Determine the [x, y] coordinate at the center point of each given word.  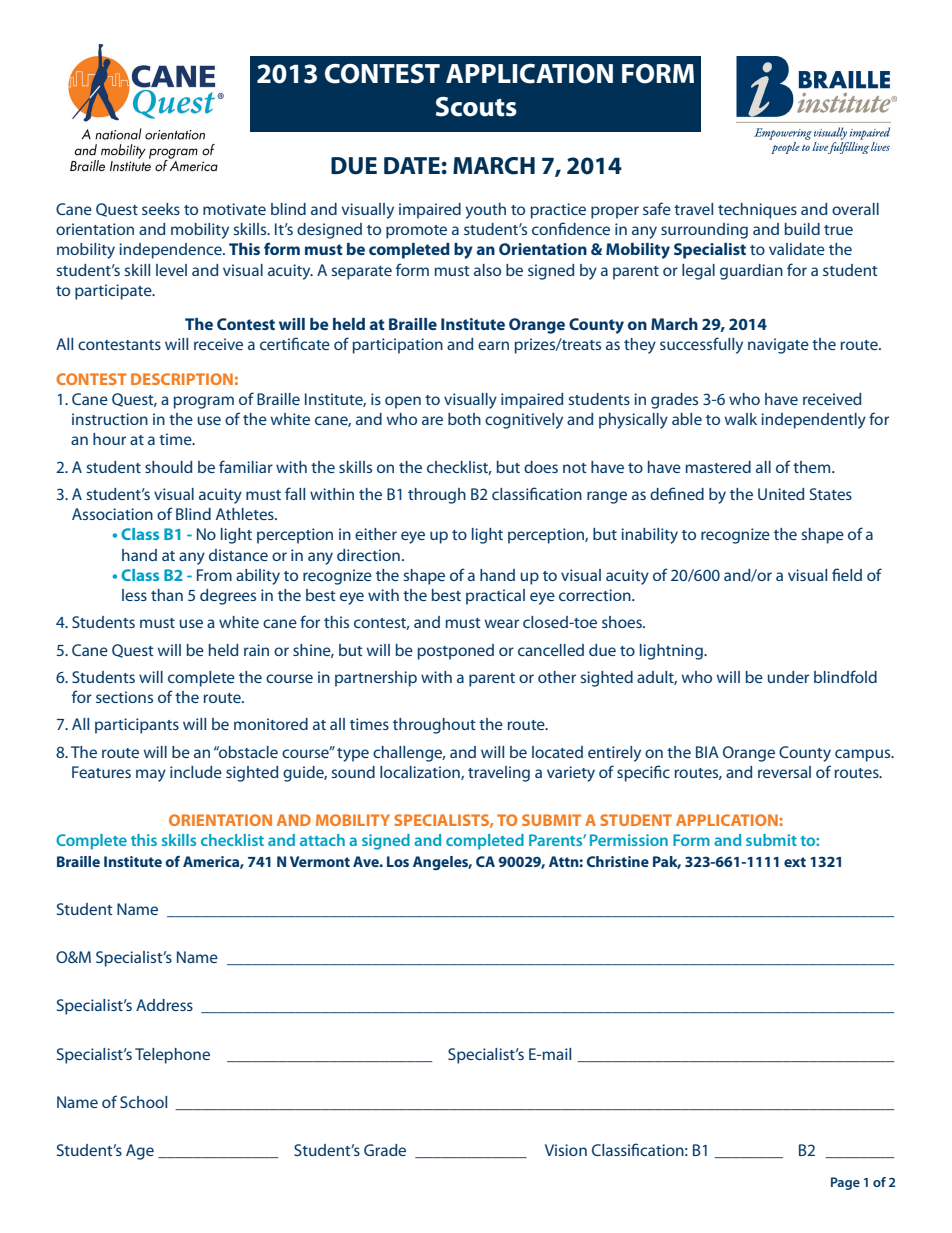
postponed [456, 652]
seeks [161, 209]
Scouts [476, 107]
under [788, 677]
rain [256, 650]
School [143, 1102]
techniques [757, 211]
